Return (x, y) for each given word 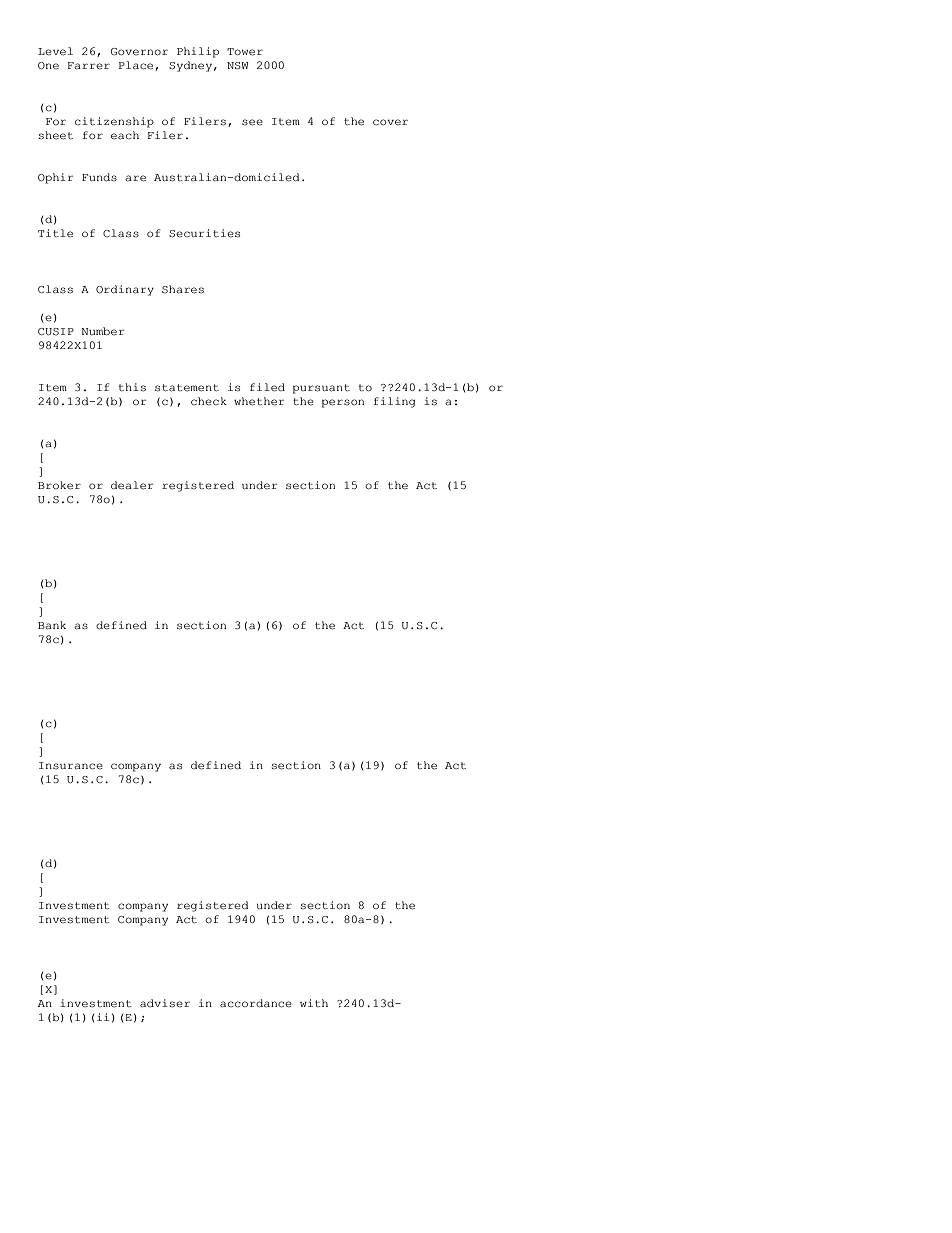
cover (390, 122)
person (343, 403)
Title (55, 233)
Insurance (71, 765)
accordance (256, 1003)
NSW (238, 66)
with (314, 1003)
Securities (204, 233)
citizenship (114, 122)
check (209, 401)
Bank (52, 625)
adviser (165, 1003)
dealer (132, 485)
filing (394, 402)
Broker (59, 485)
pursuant (321, 389)
